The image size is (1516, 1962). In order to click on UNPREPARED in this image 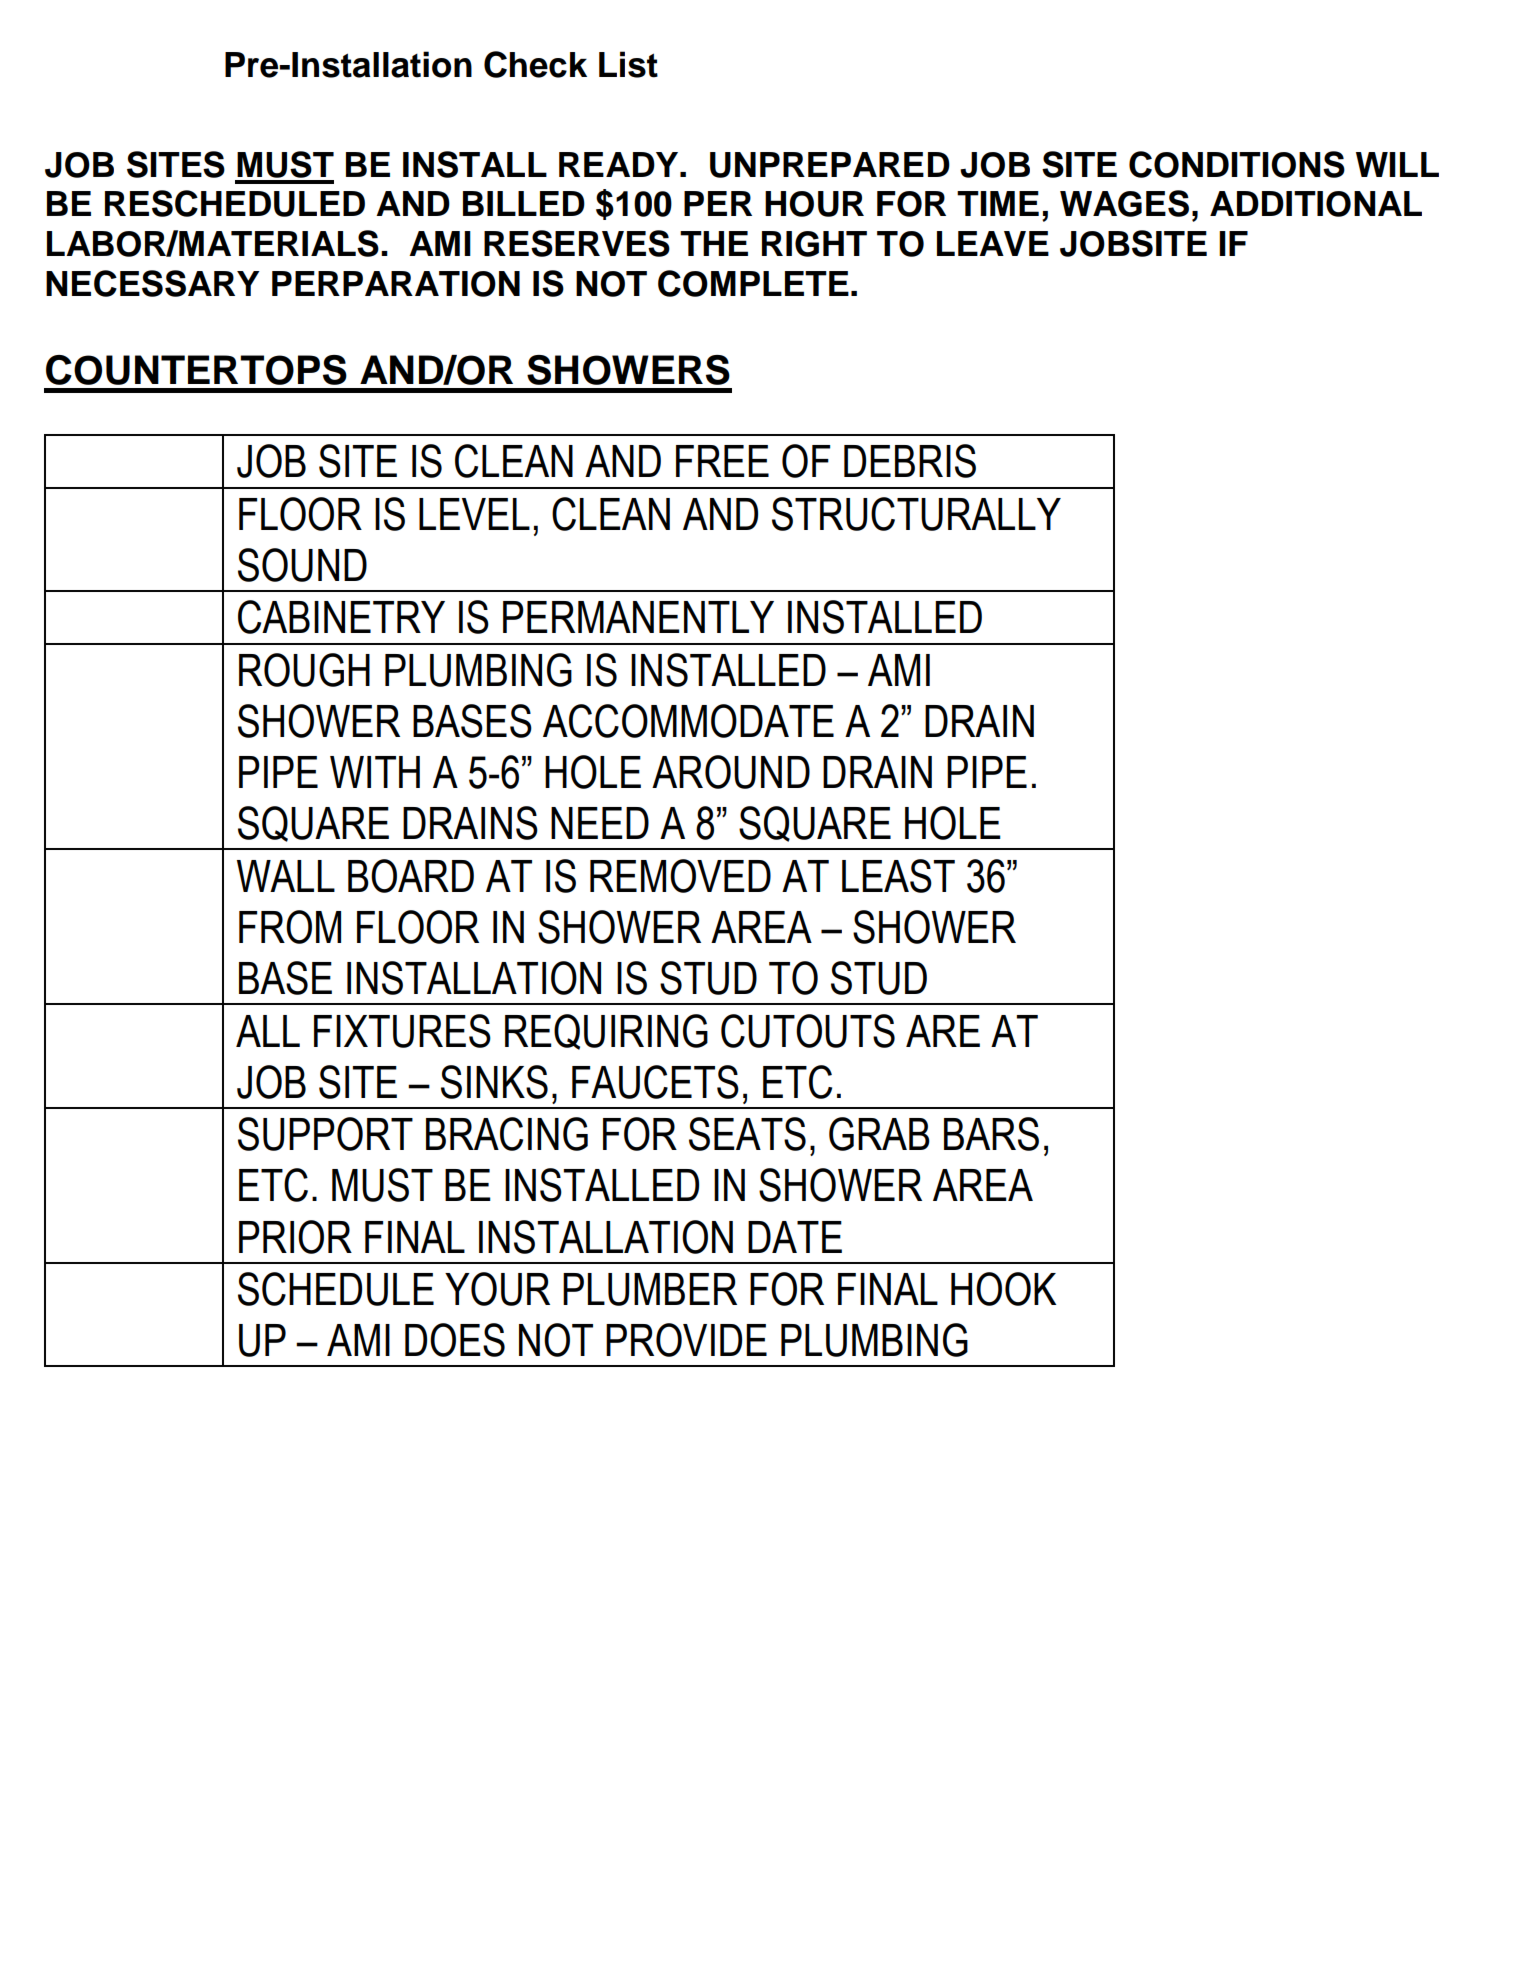, I will do `click(830, 165)`.
